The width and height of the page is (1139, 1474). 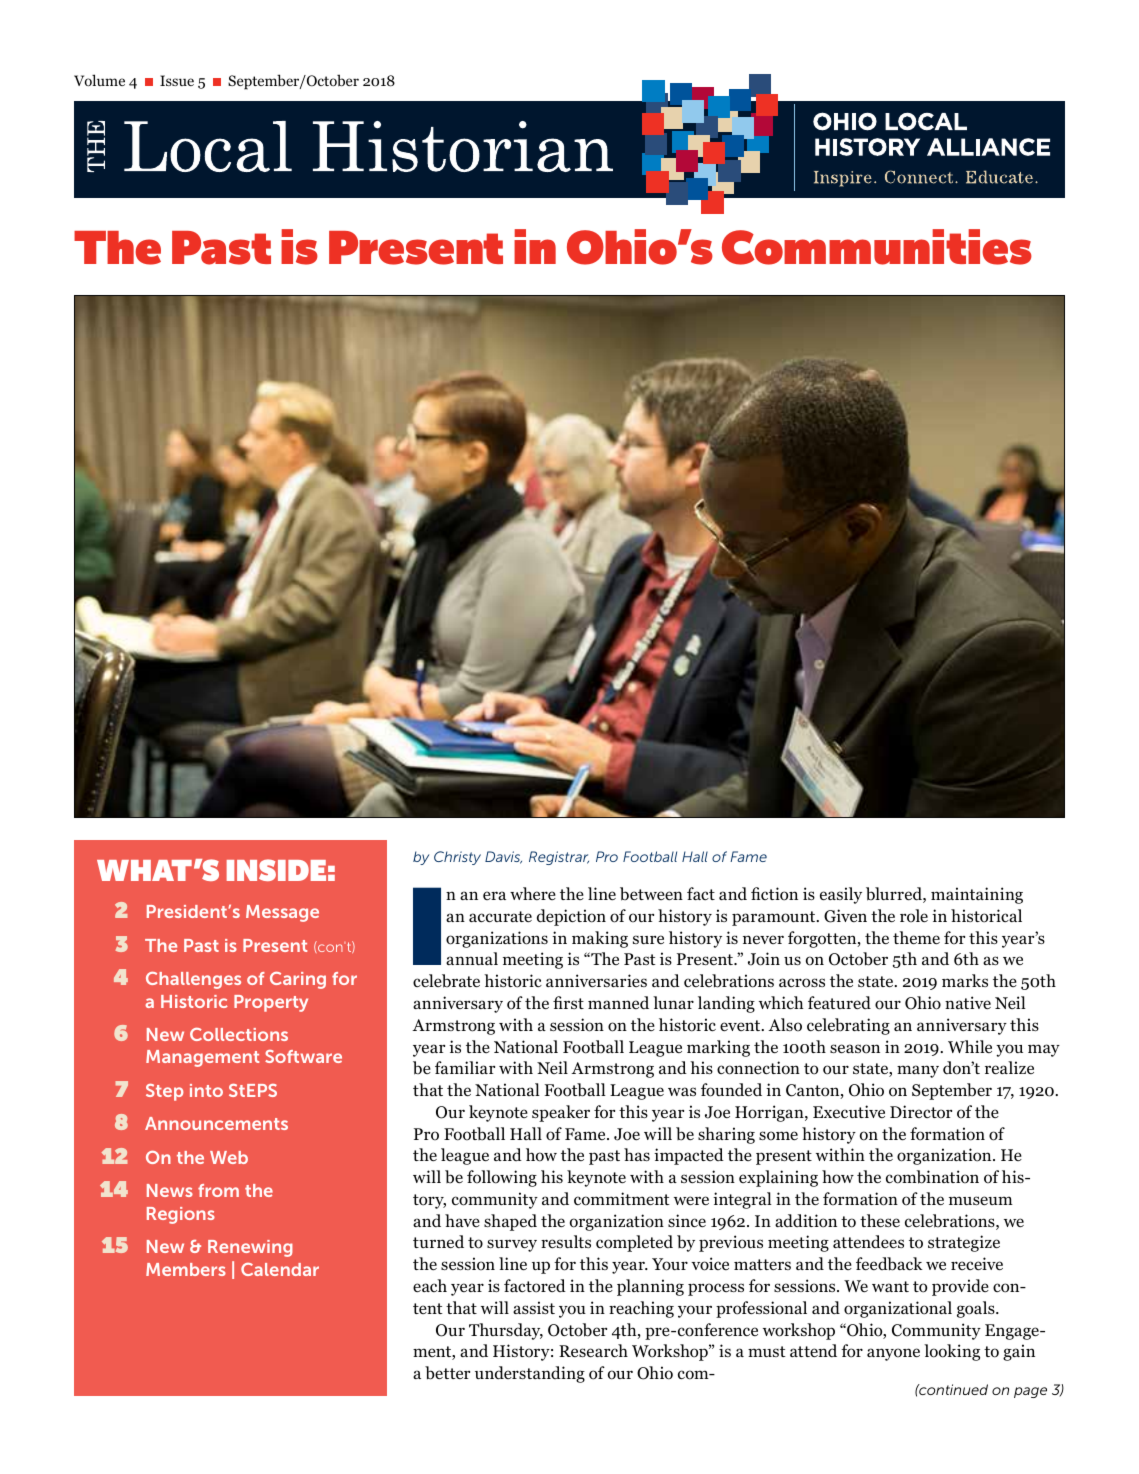 I want to click on Registrar, so click(x=559, y=858).
